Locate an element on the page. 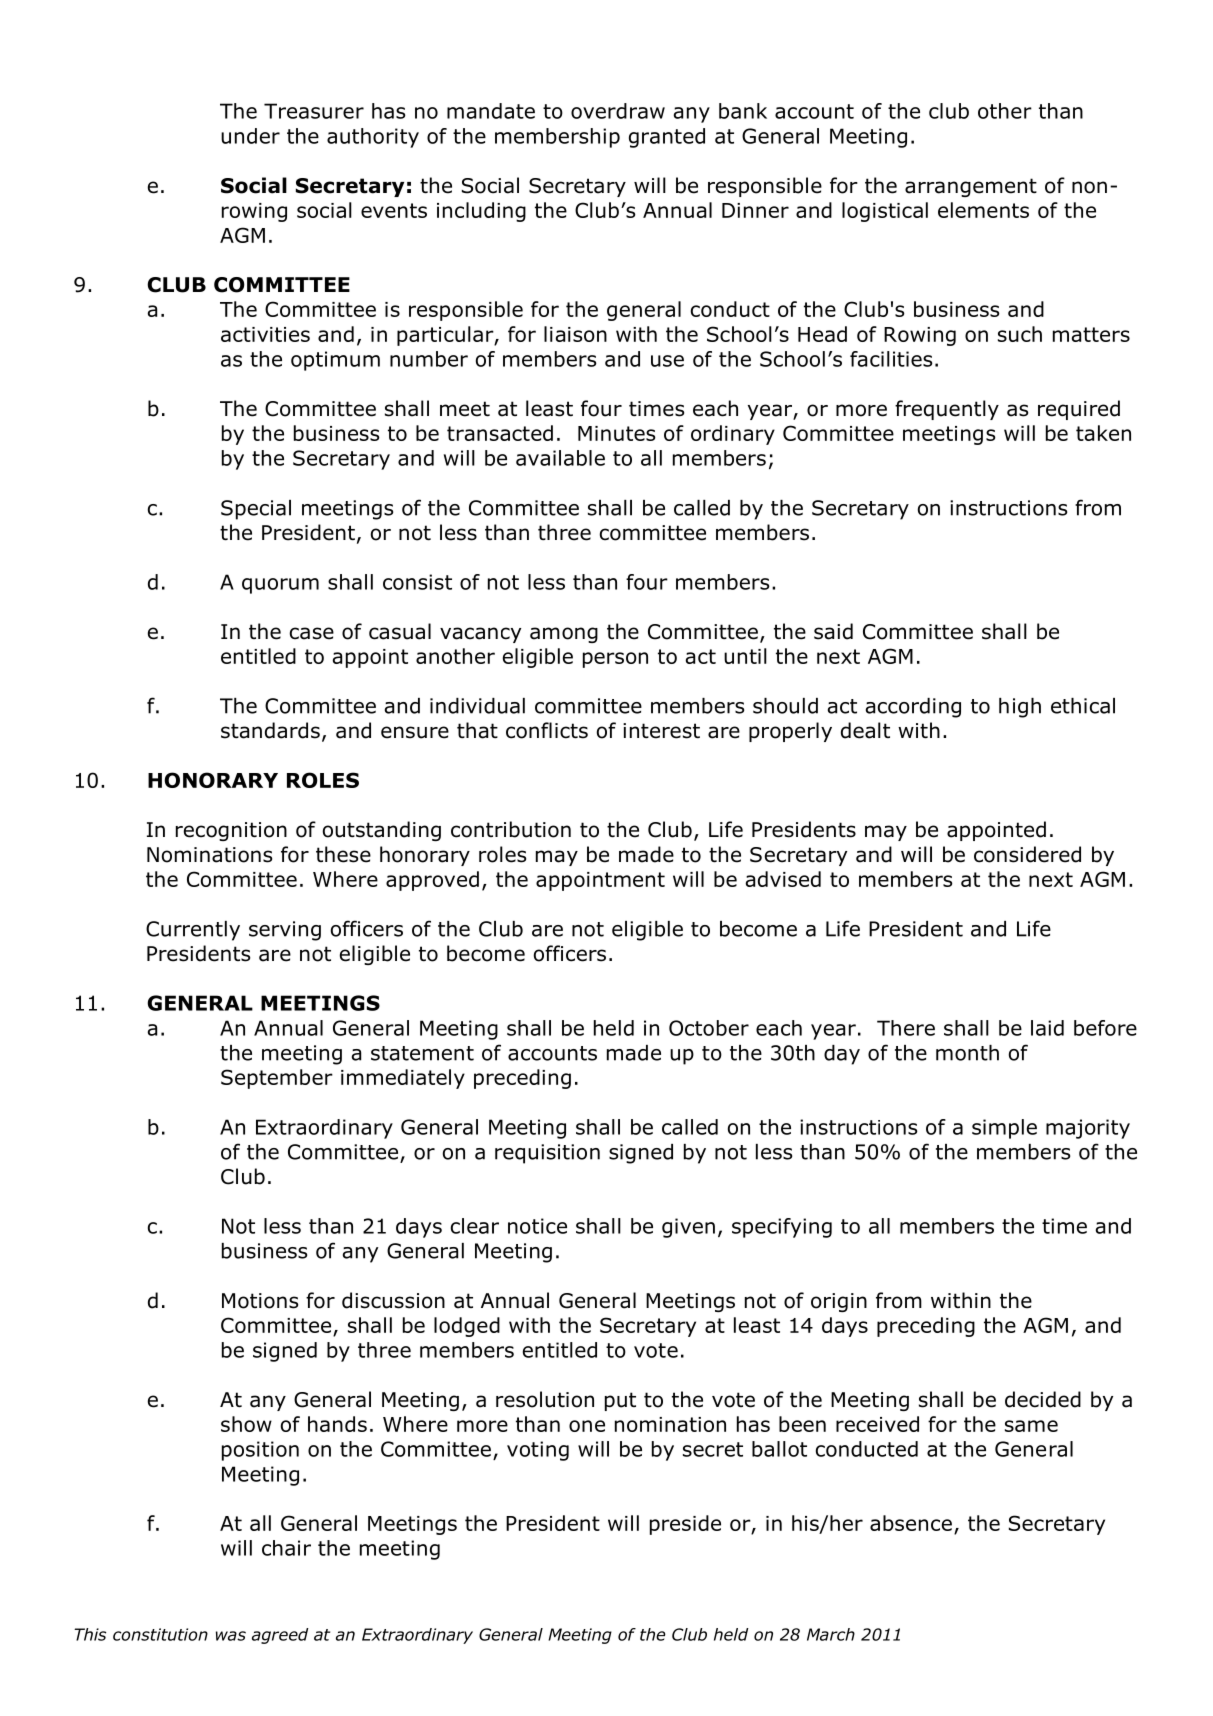 This document has width=1213, height=1716. was is located at coordinates (231, 1636).
